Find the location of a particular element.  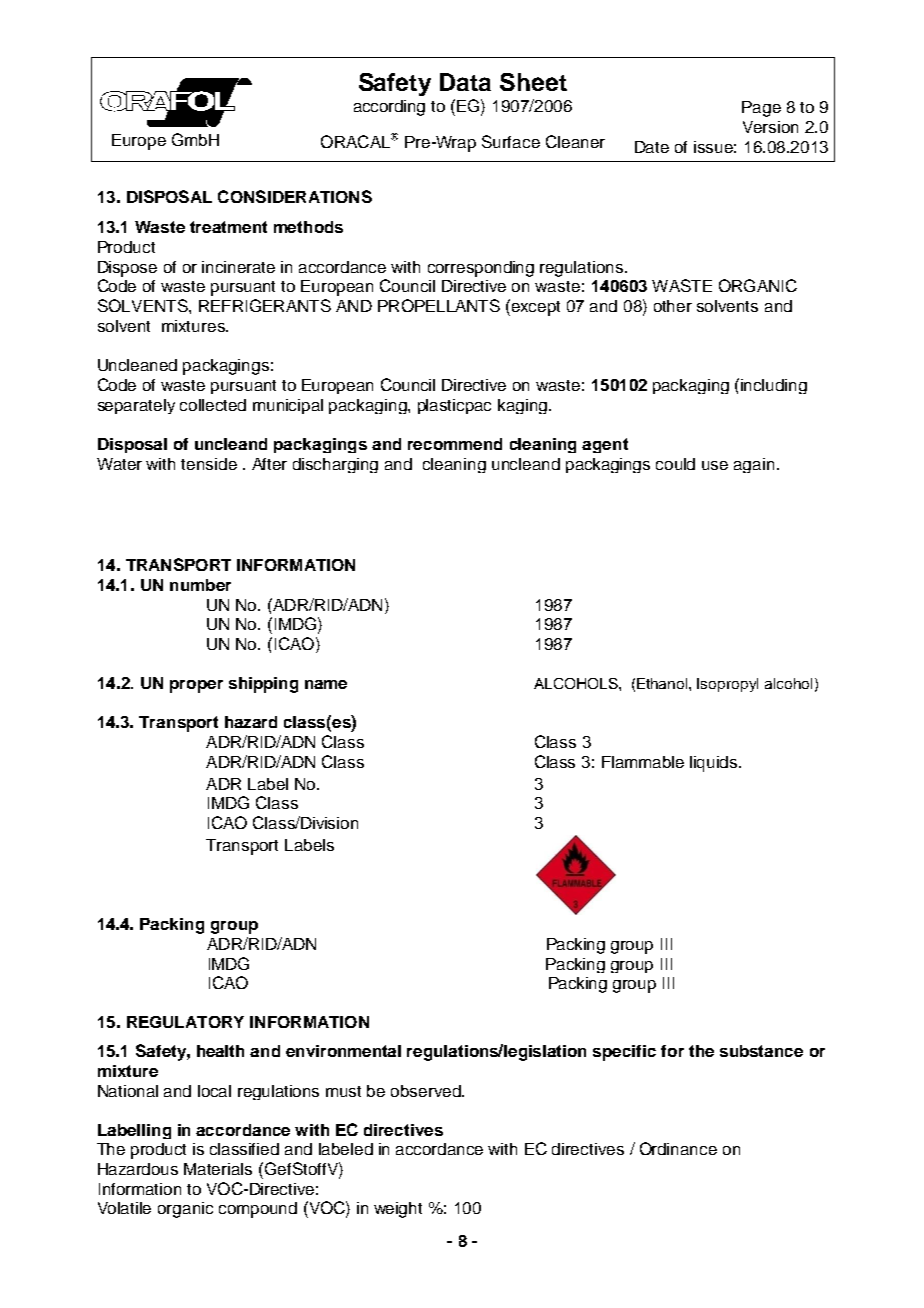

REGULATORY is located at coordinates (185, 1022).
